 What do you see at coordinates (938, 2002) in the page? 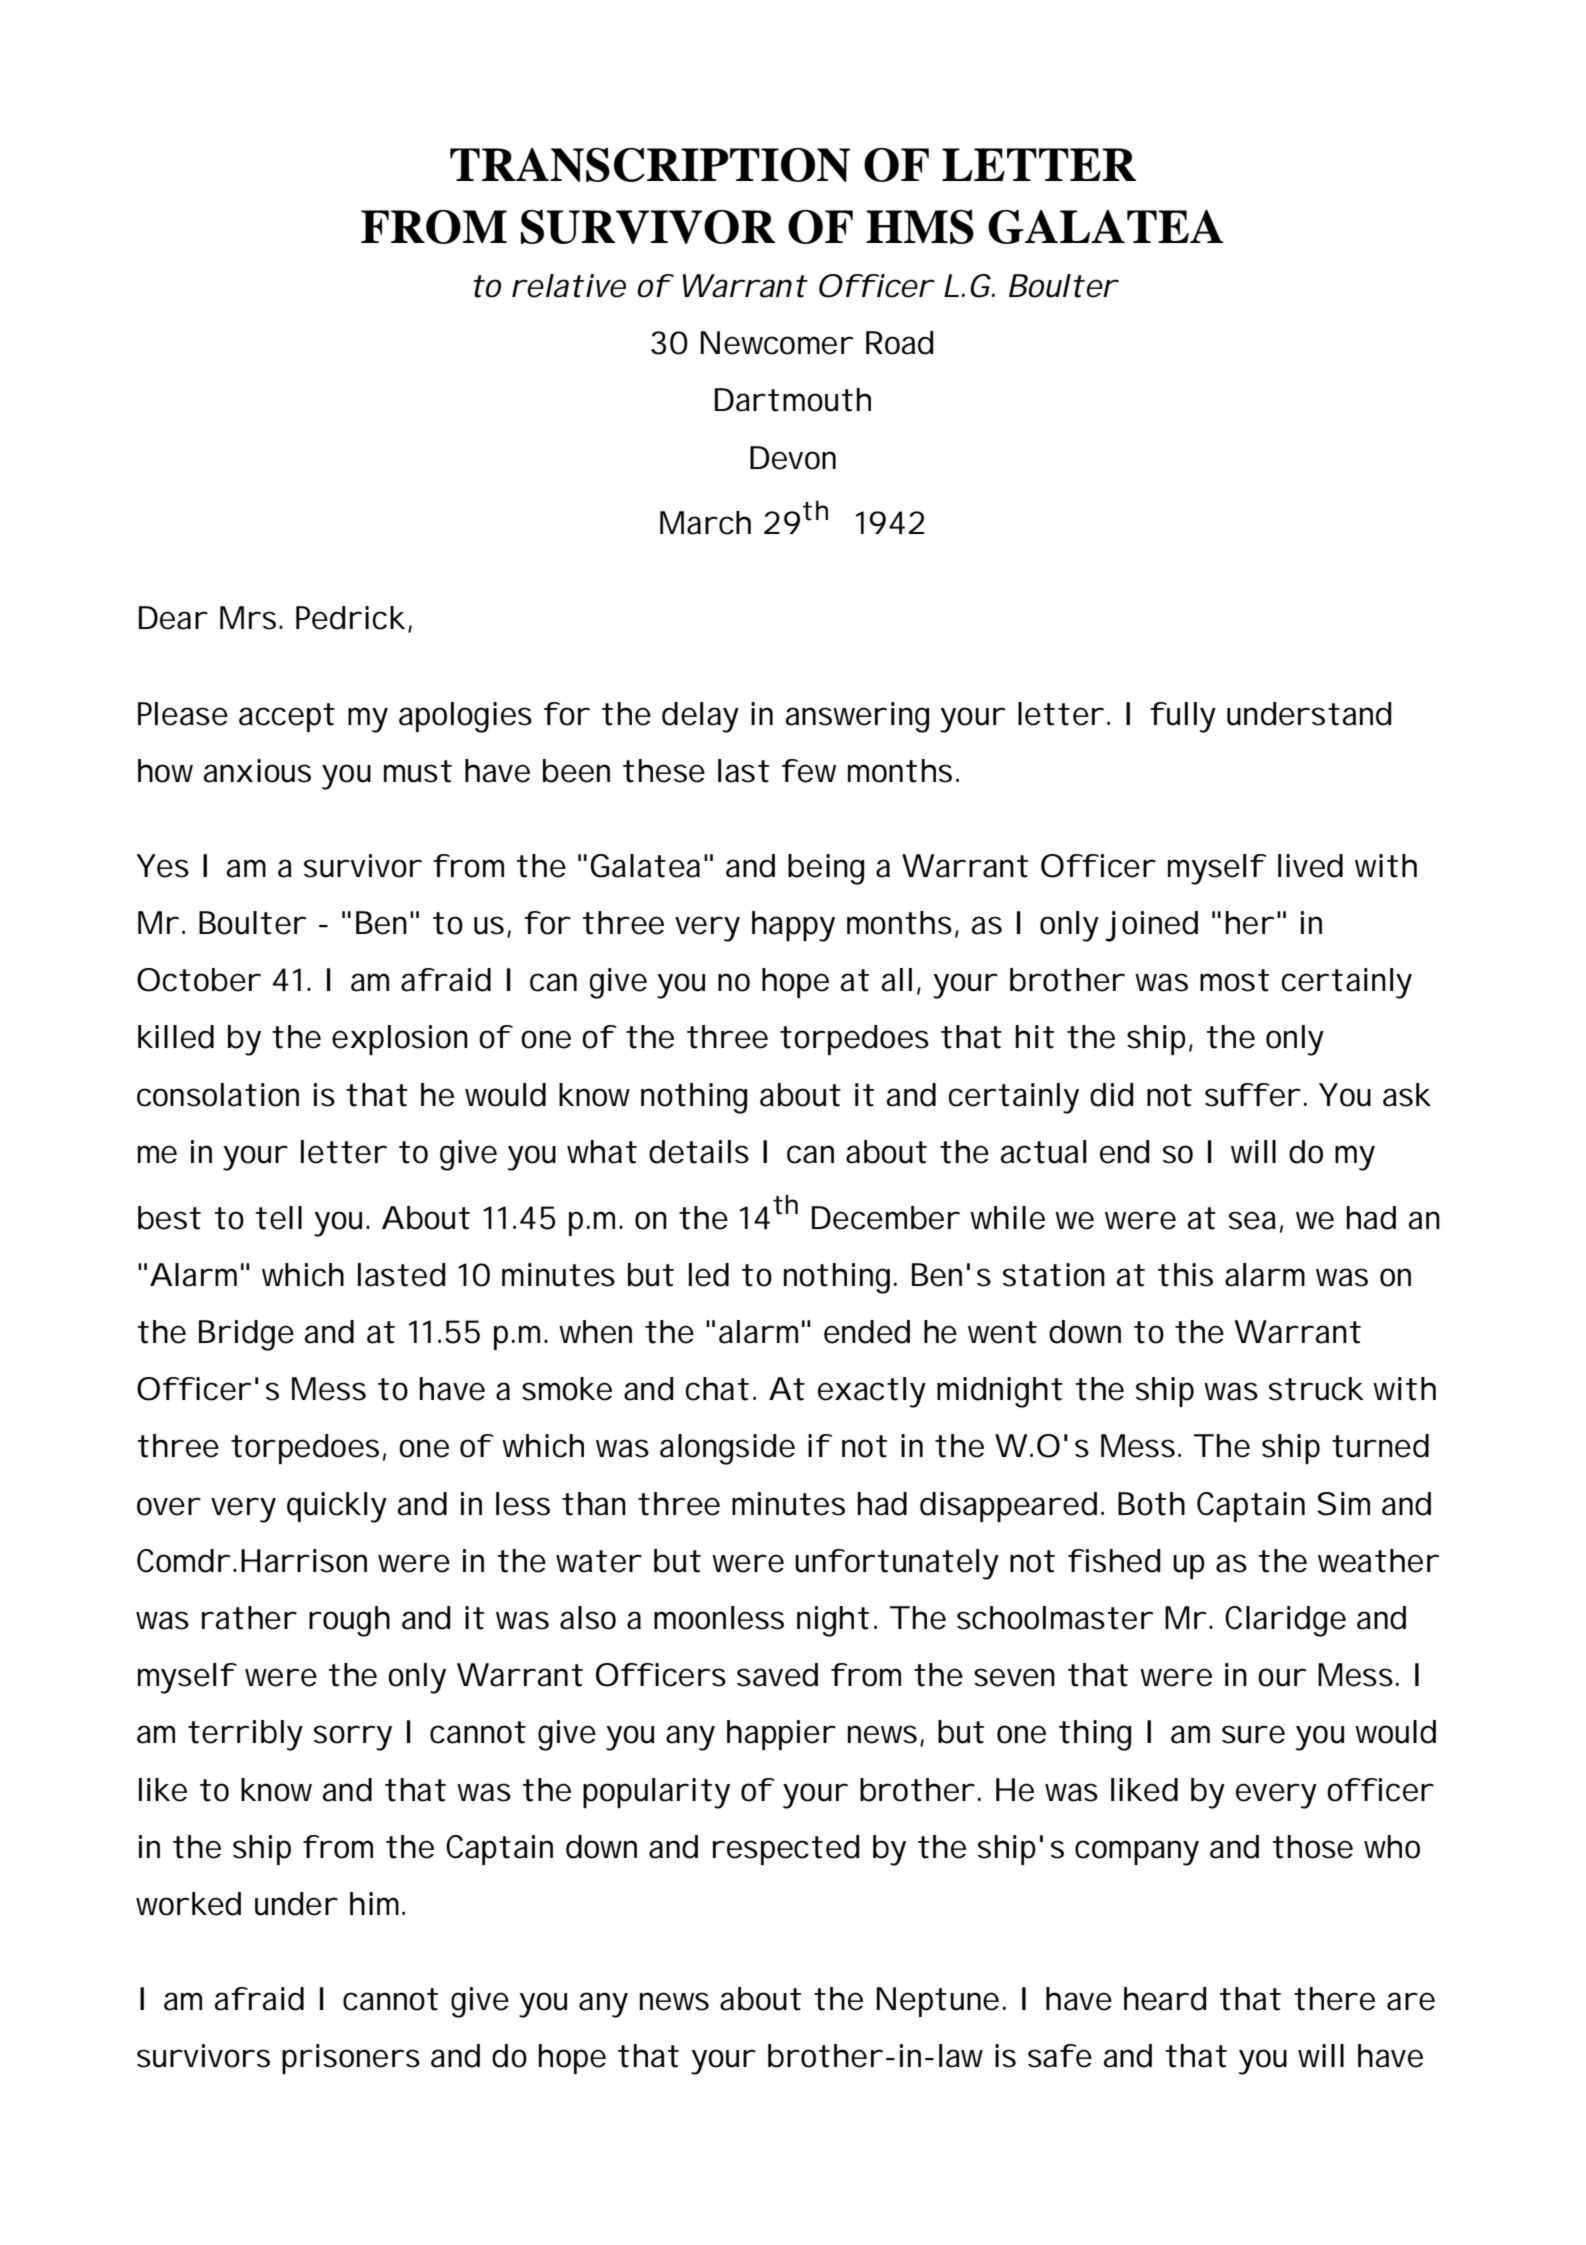
I see `Neptune` at bounding box center [938, 2002].
